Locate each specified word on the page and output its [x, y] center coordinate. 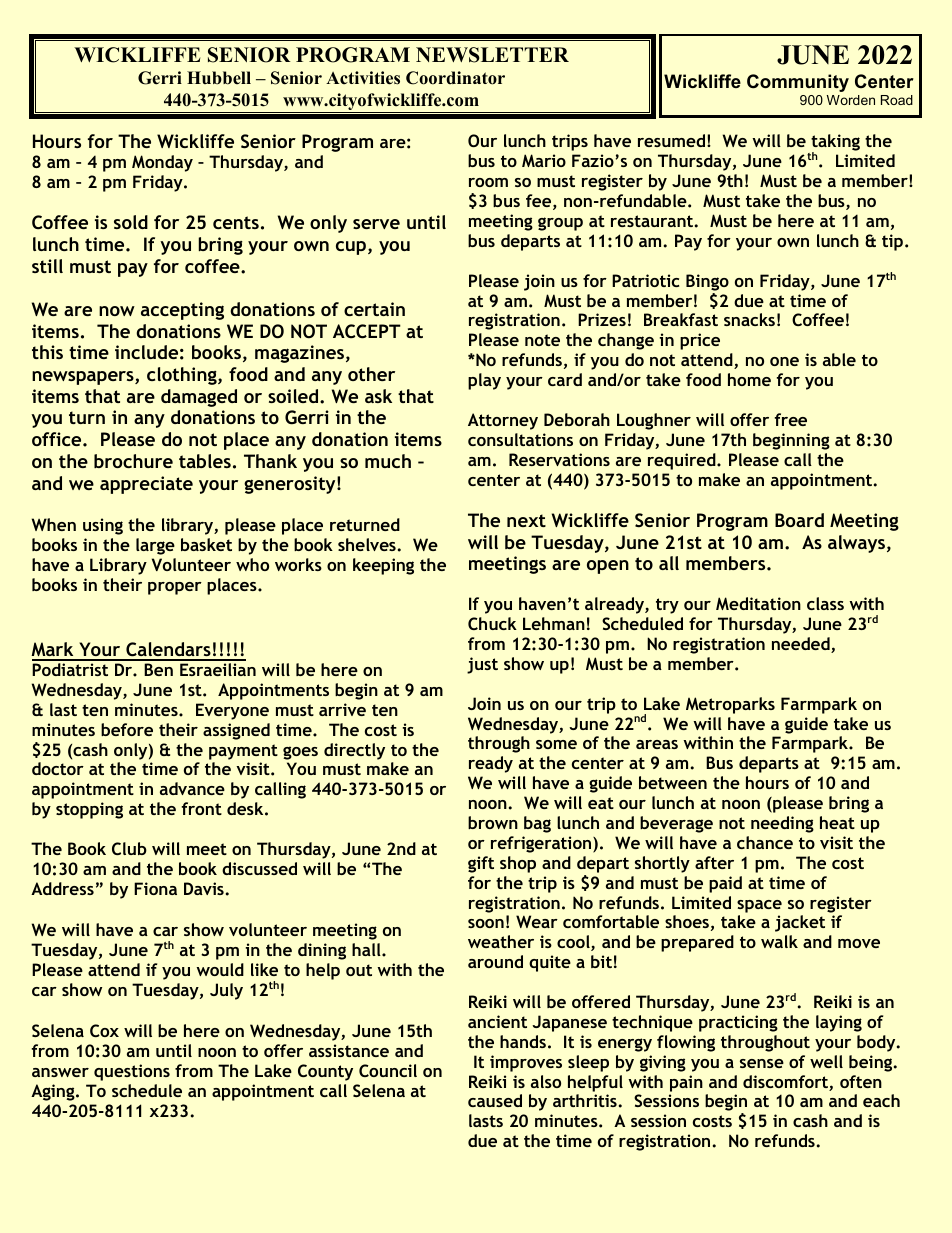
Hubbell [219, 78]
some [556, 744]
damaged [199, 398]
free [791, 419]
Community [798, 83]
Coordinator [455, 78]
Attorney [503, 421]
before [127, 729]
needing [782, 824]
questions [132, 1072]
